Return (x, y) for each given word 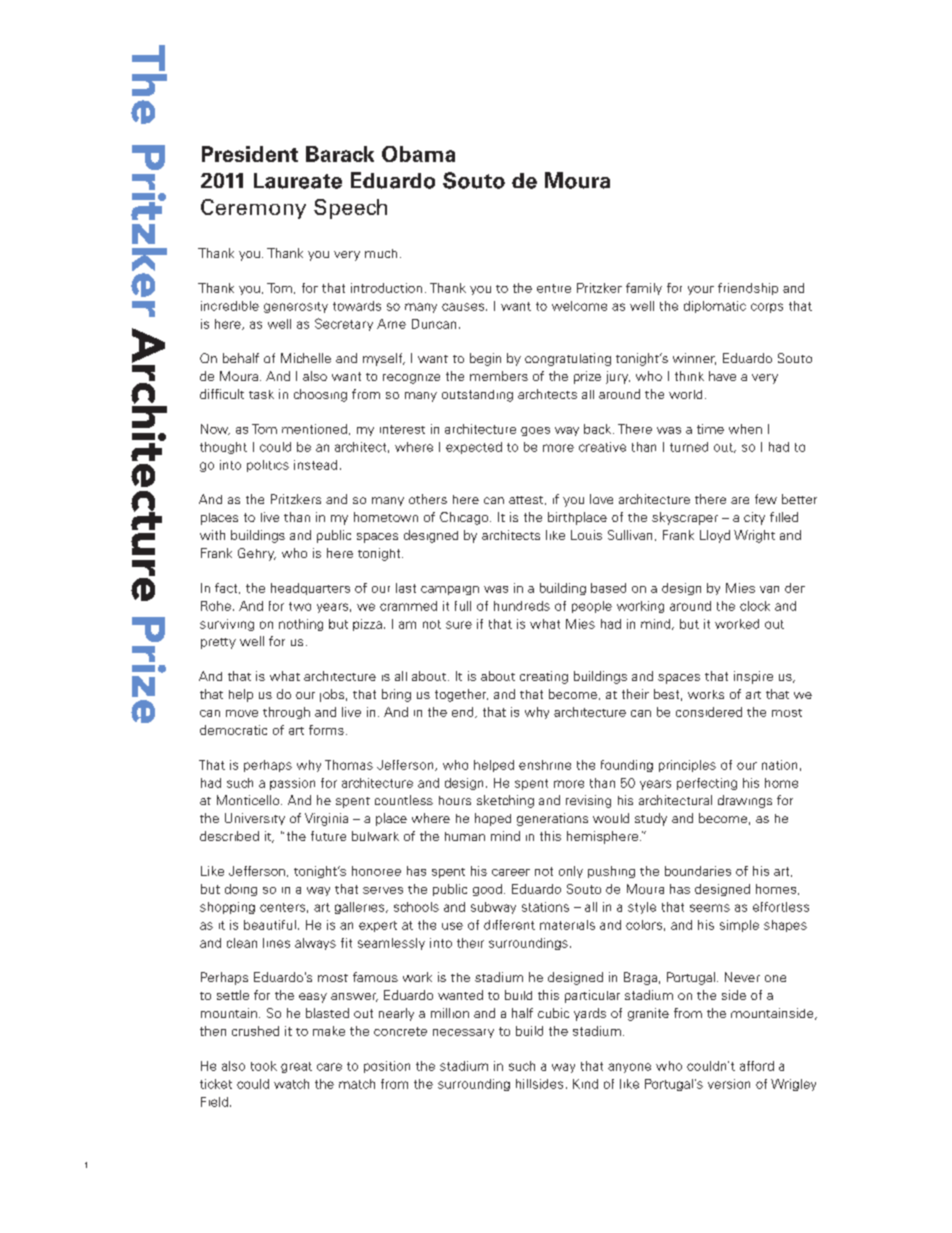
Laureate (298, 181)
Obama (418, 154)
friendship (748, 289)
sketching (505, 801)
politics (268, 466)
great (296, 1067)
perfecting (707, 784)
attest (527, 500)
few (766, 499)
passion (292, 784)
